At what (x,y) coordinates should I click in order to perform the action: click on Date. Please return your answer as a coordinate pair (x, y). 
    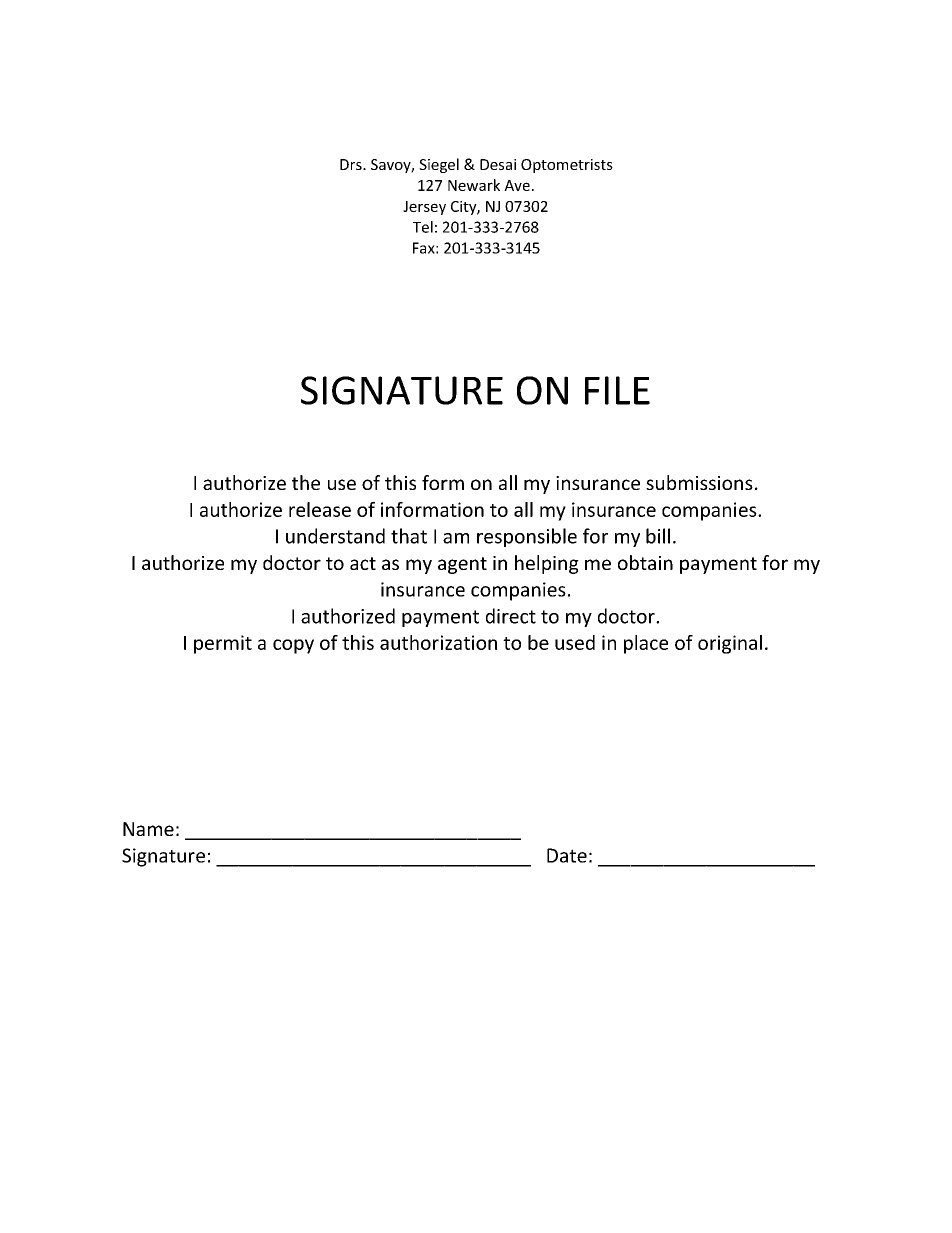
    Looking at the image, I should click on (567, 855).
